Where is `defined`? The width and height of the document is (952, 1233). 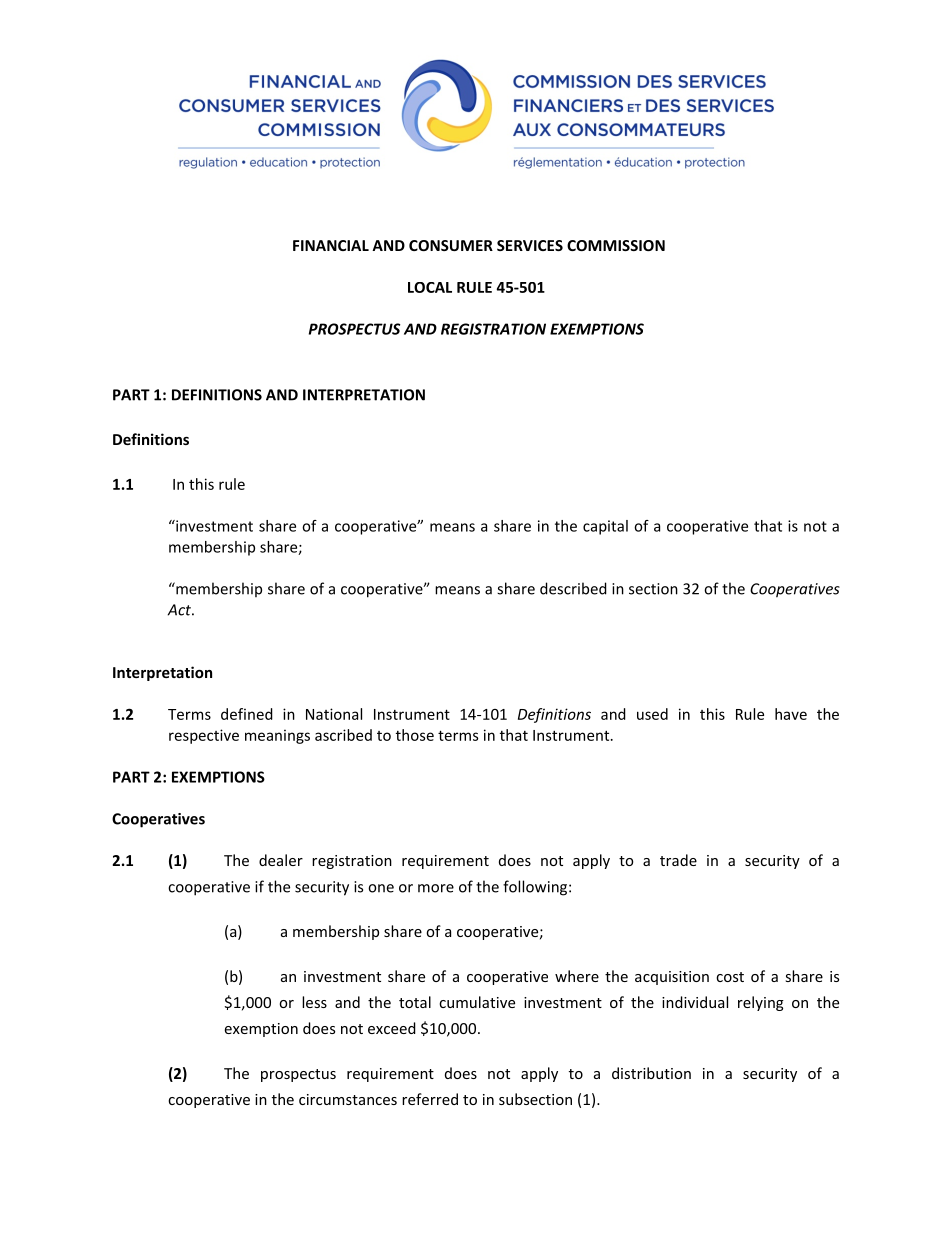
defined is located at coordinates (247, 714).
